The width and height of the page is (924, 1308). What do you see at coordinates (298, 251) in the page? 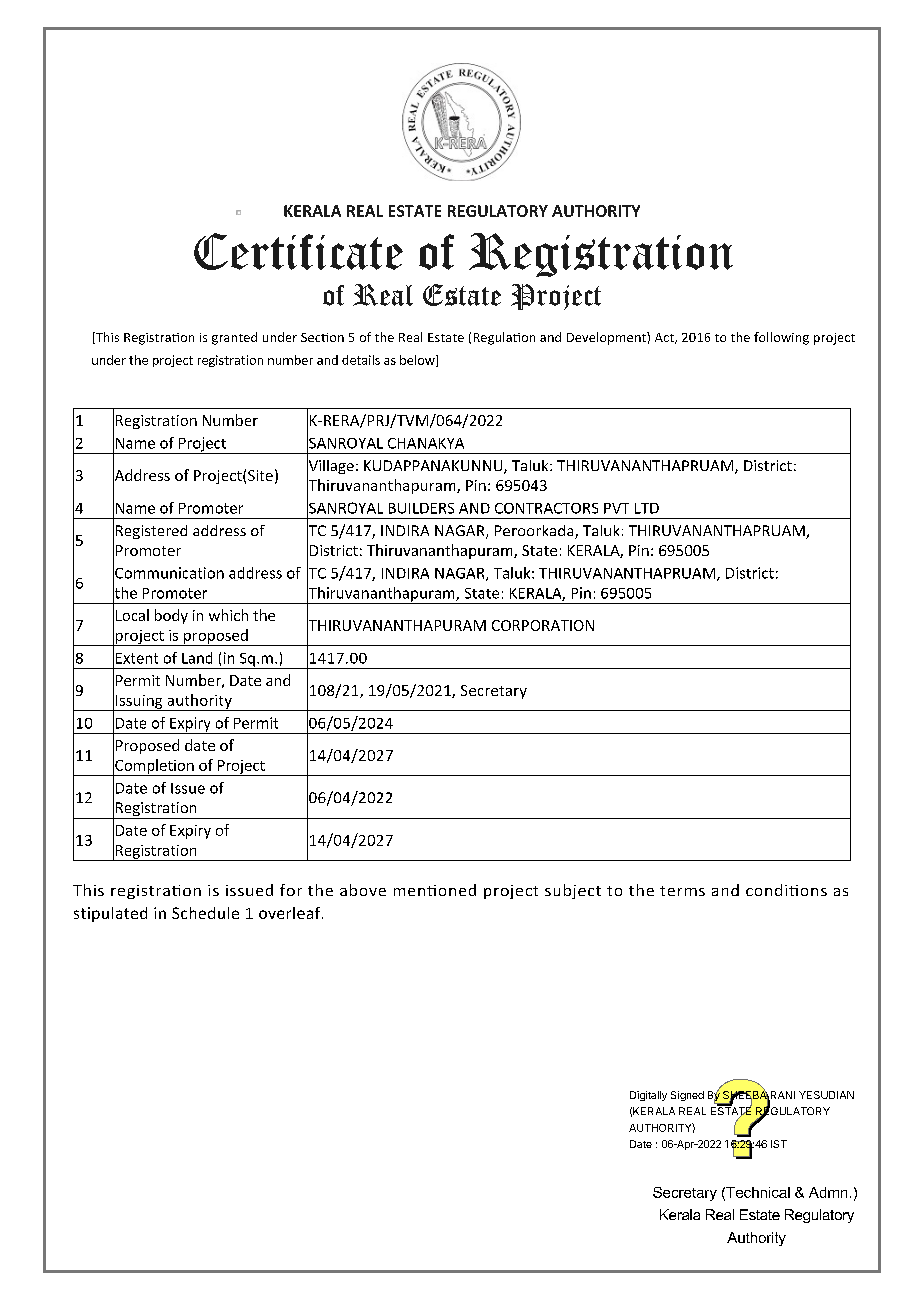
I see `Certificate` at bounding box center [298, 251].
